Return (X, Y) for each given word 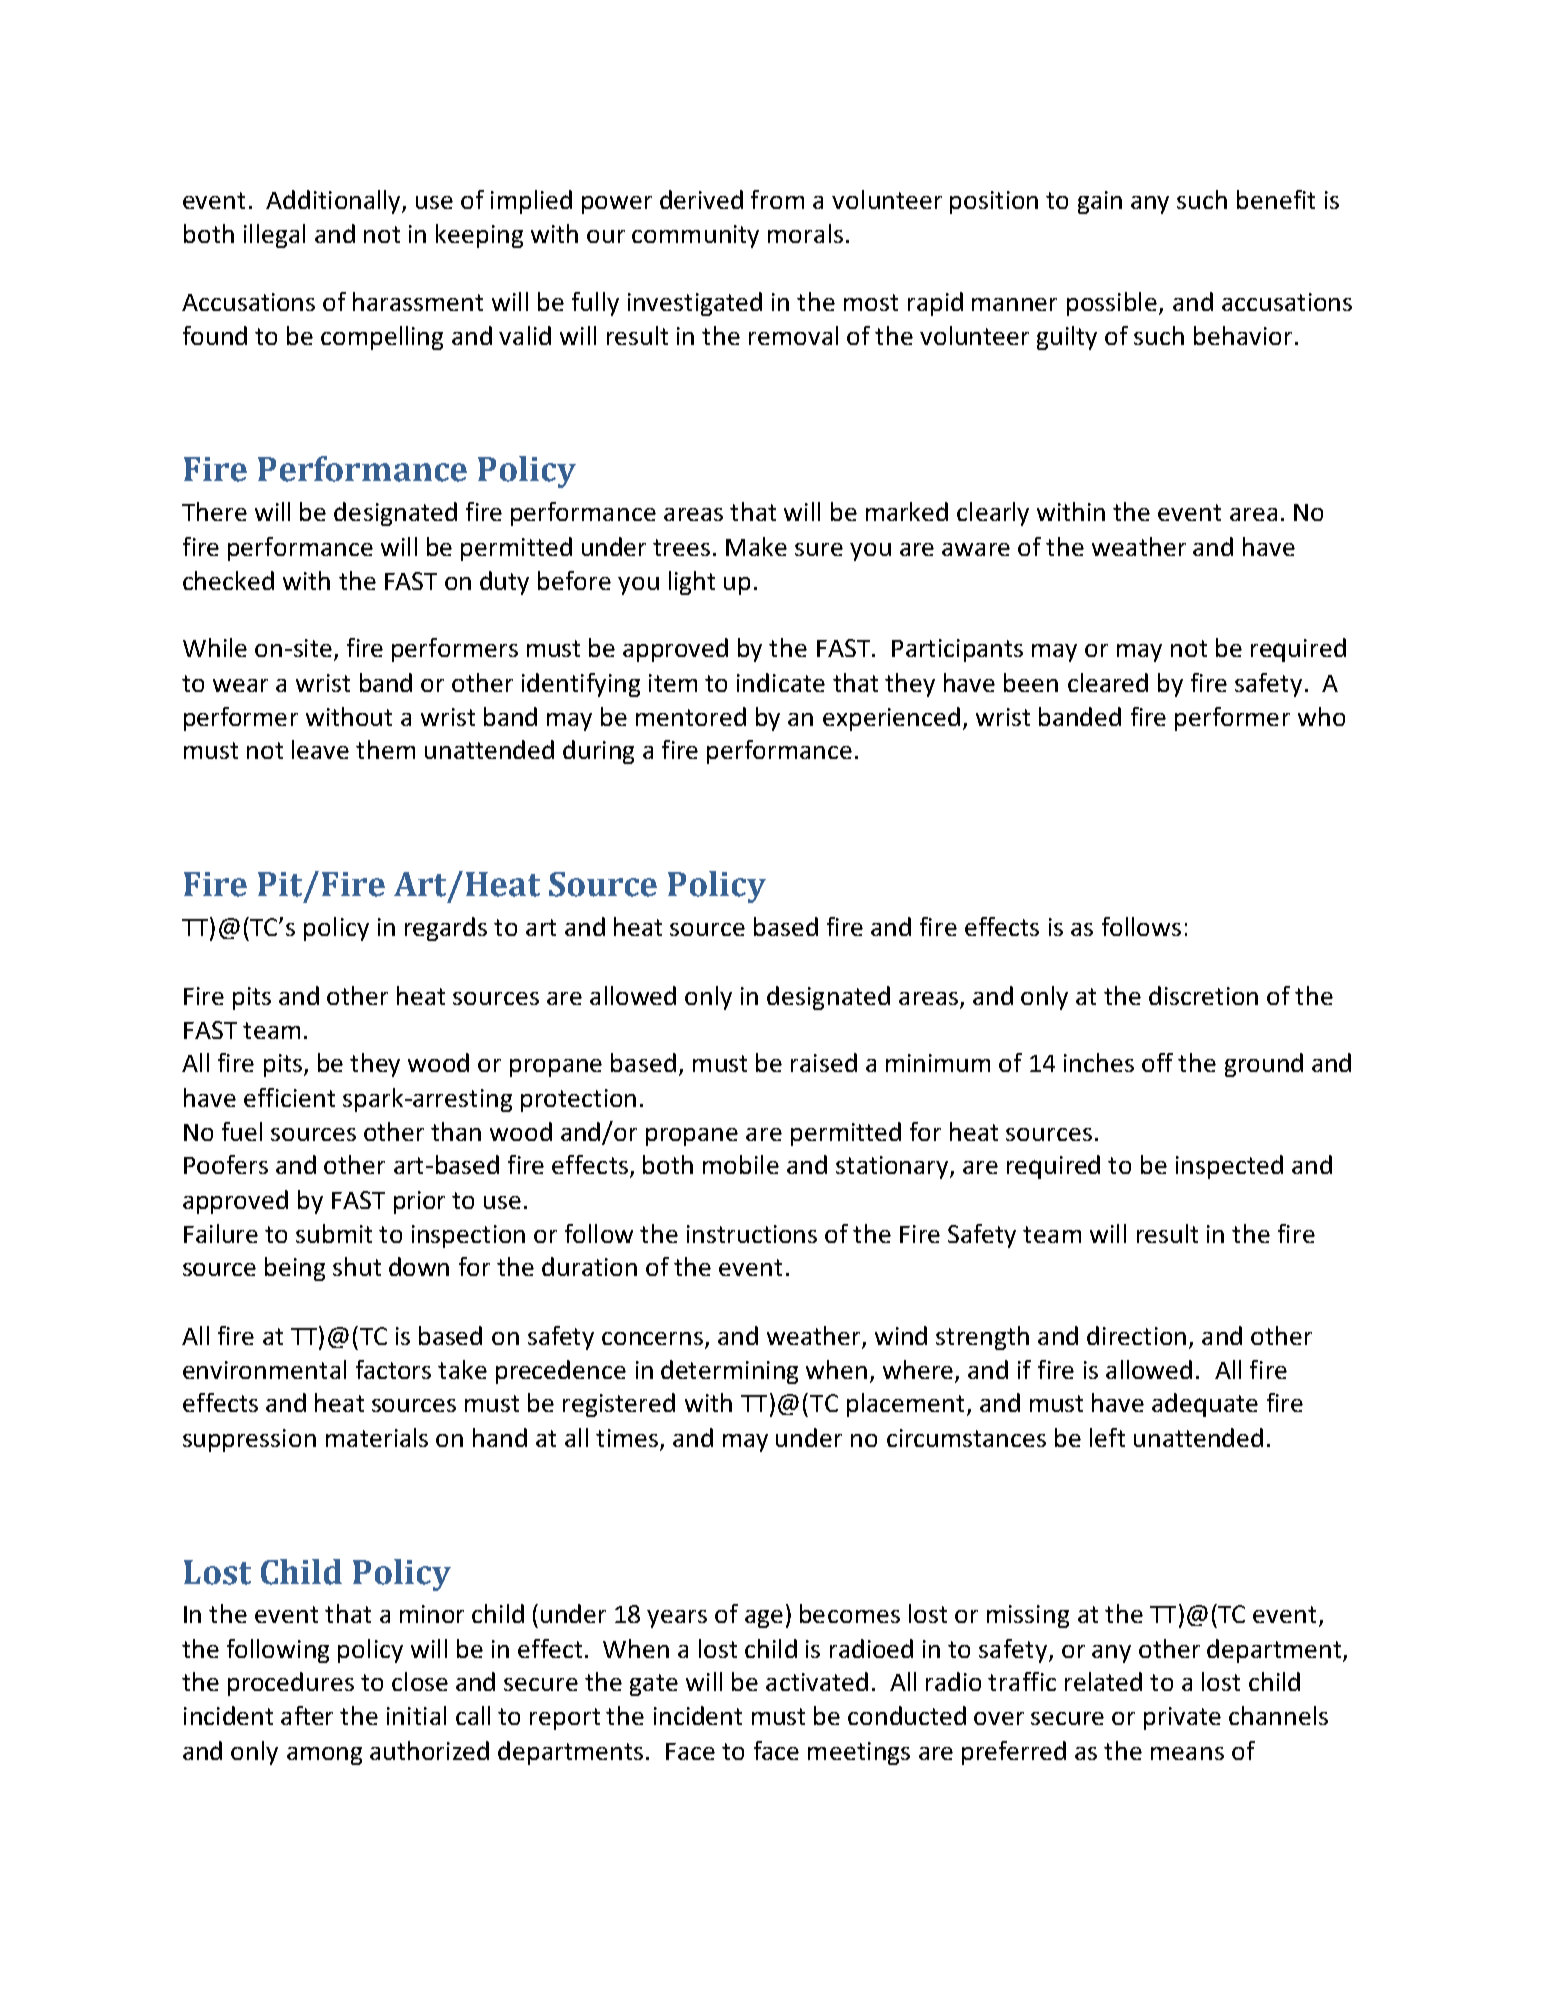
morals (805, 233)
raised (824, 1062)
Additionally (334, 202)
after (307, 1715)
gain (1100, 202)
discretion (1203, 995)
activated (817, 1681)
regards (446, 929)
